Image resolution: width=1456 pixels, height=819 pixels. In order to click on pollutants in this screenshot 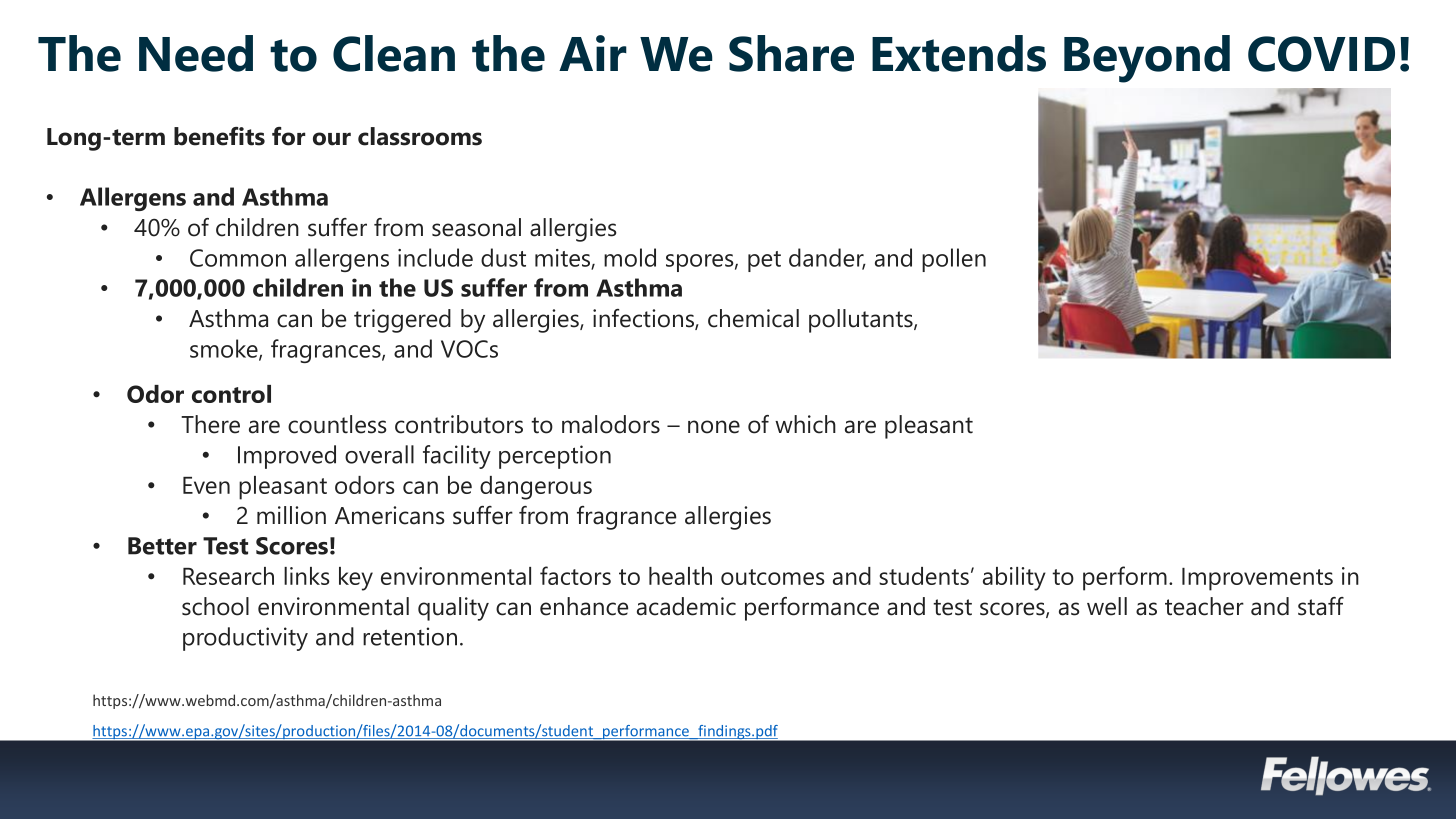, I will do `click(862, 321)`.
